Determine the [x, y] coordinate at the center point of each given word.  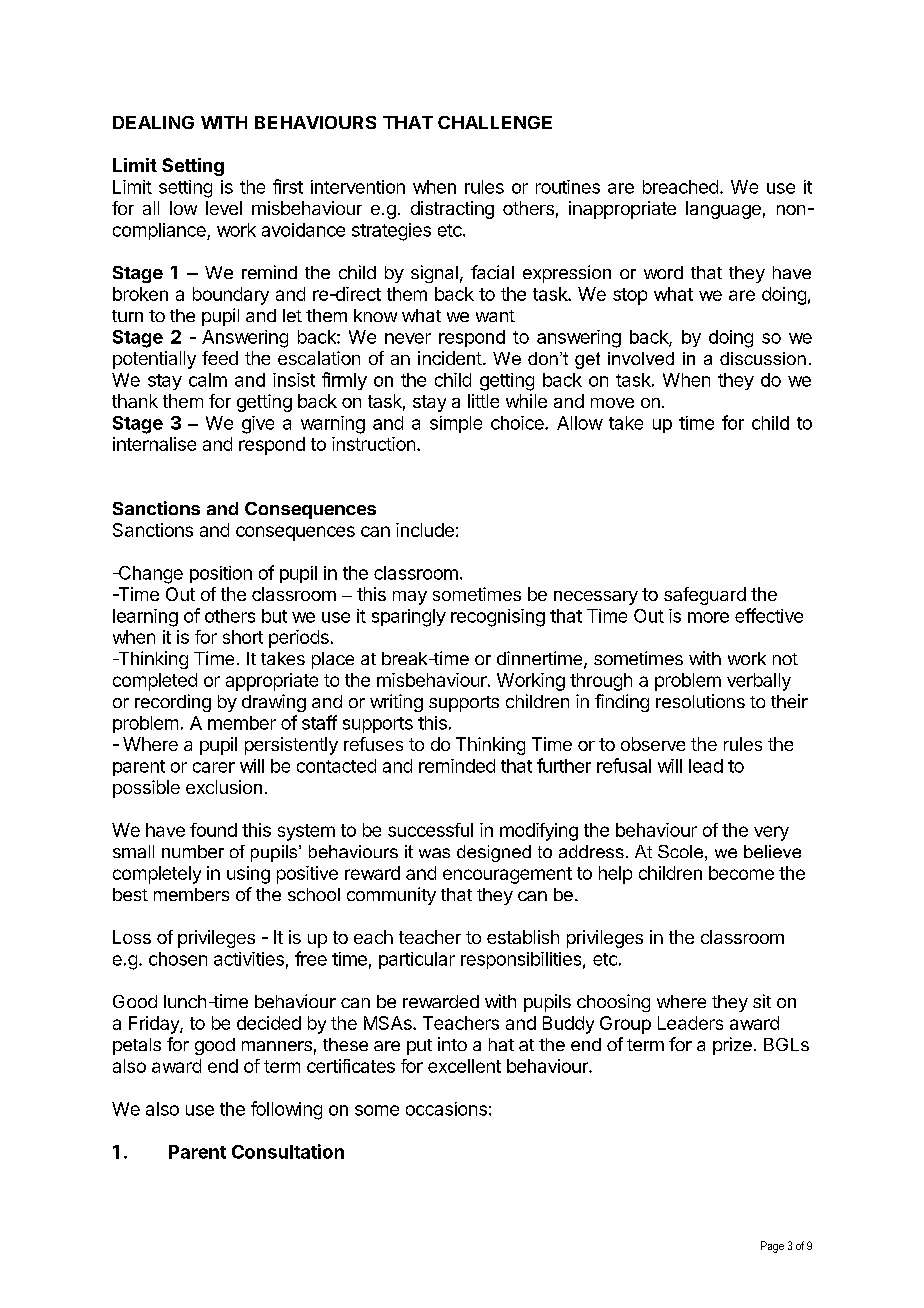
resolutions [700, 701]
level [224, 208]
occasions [446, 1109]
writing [396, 703]
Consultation [288, 1151]
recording [173, 703]
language [723, 210]
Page [772, 1247]
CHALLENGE [495, 122]
